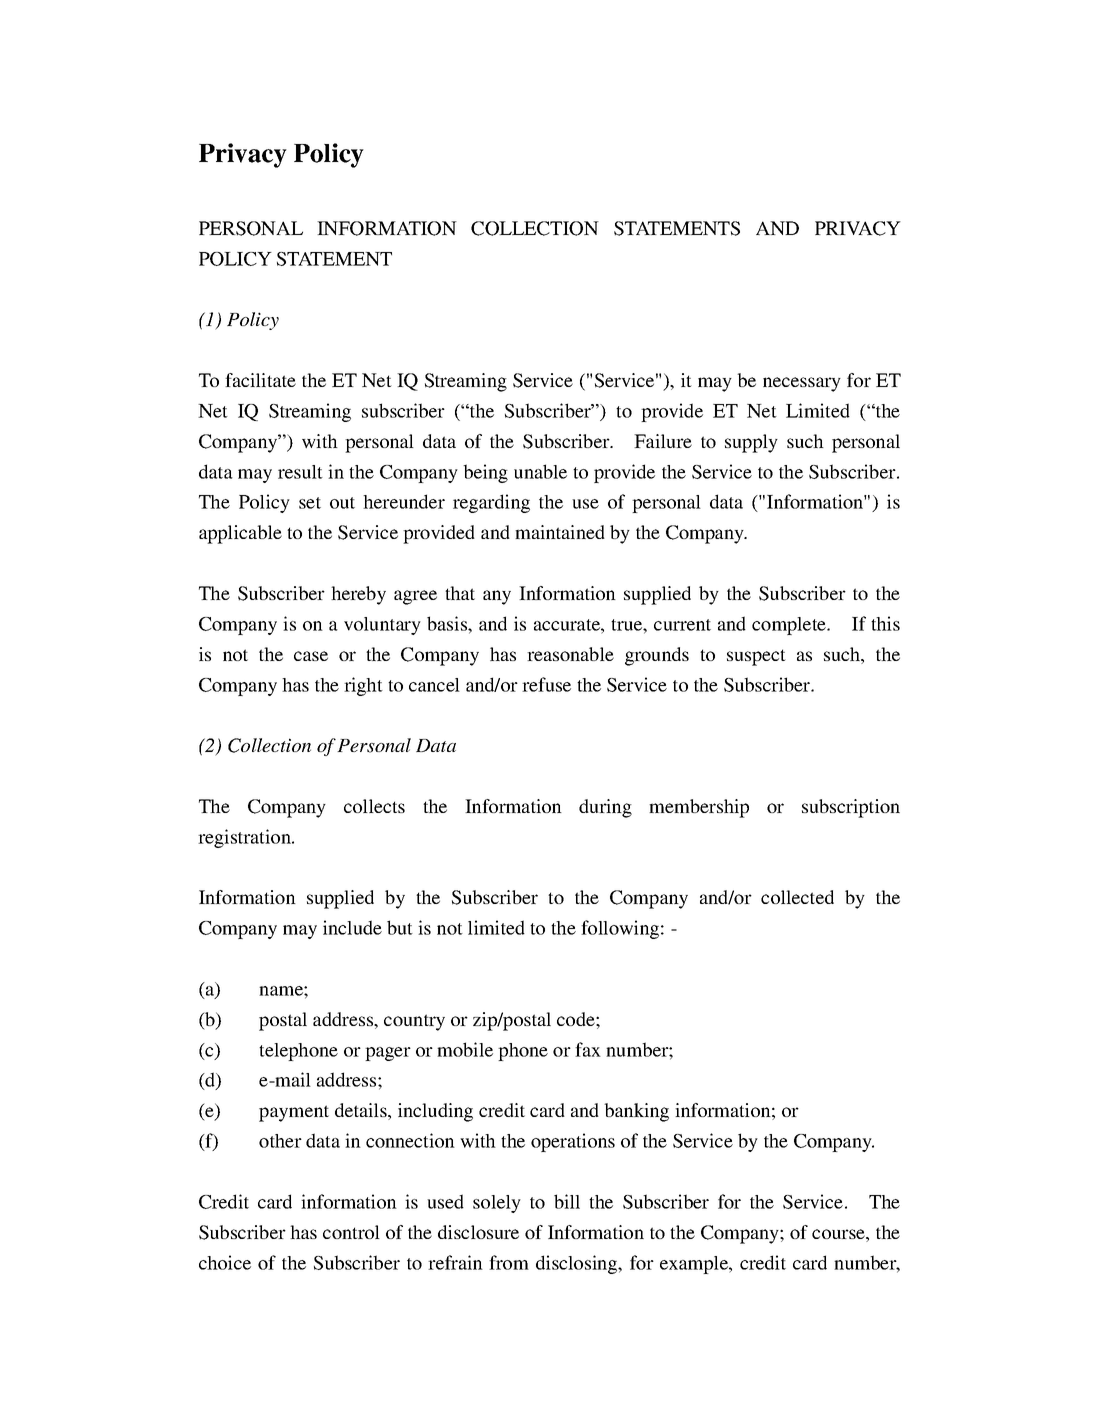  I want to click on during, so click(605, 808).
